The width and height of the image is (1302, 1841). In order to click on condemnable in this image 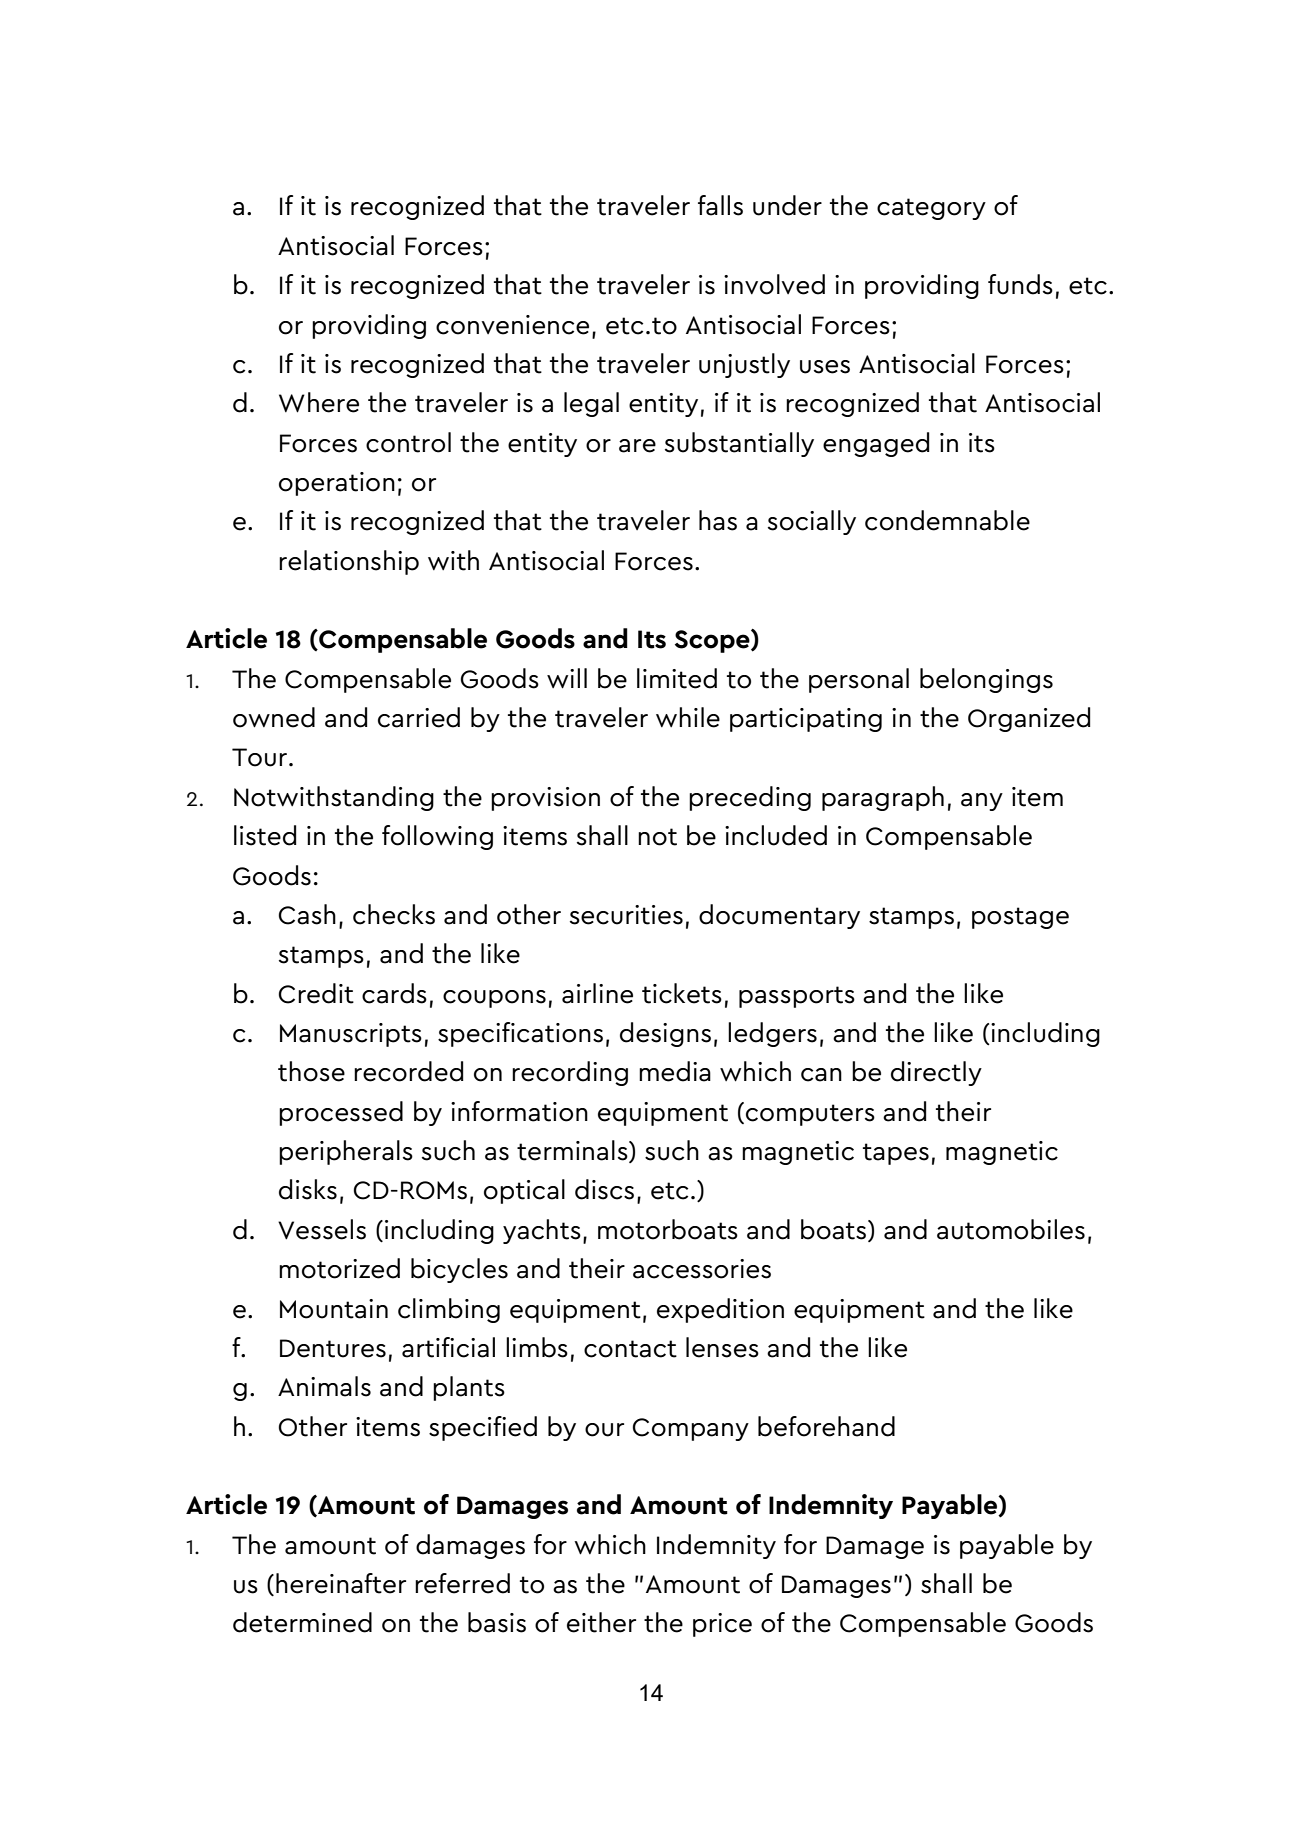, I will do `click(947, 520)`.
